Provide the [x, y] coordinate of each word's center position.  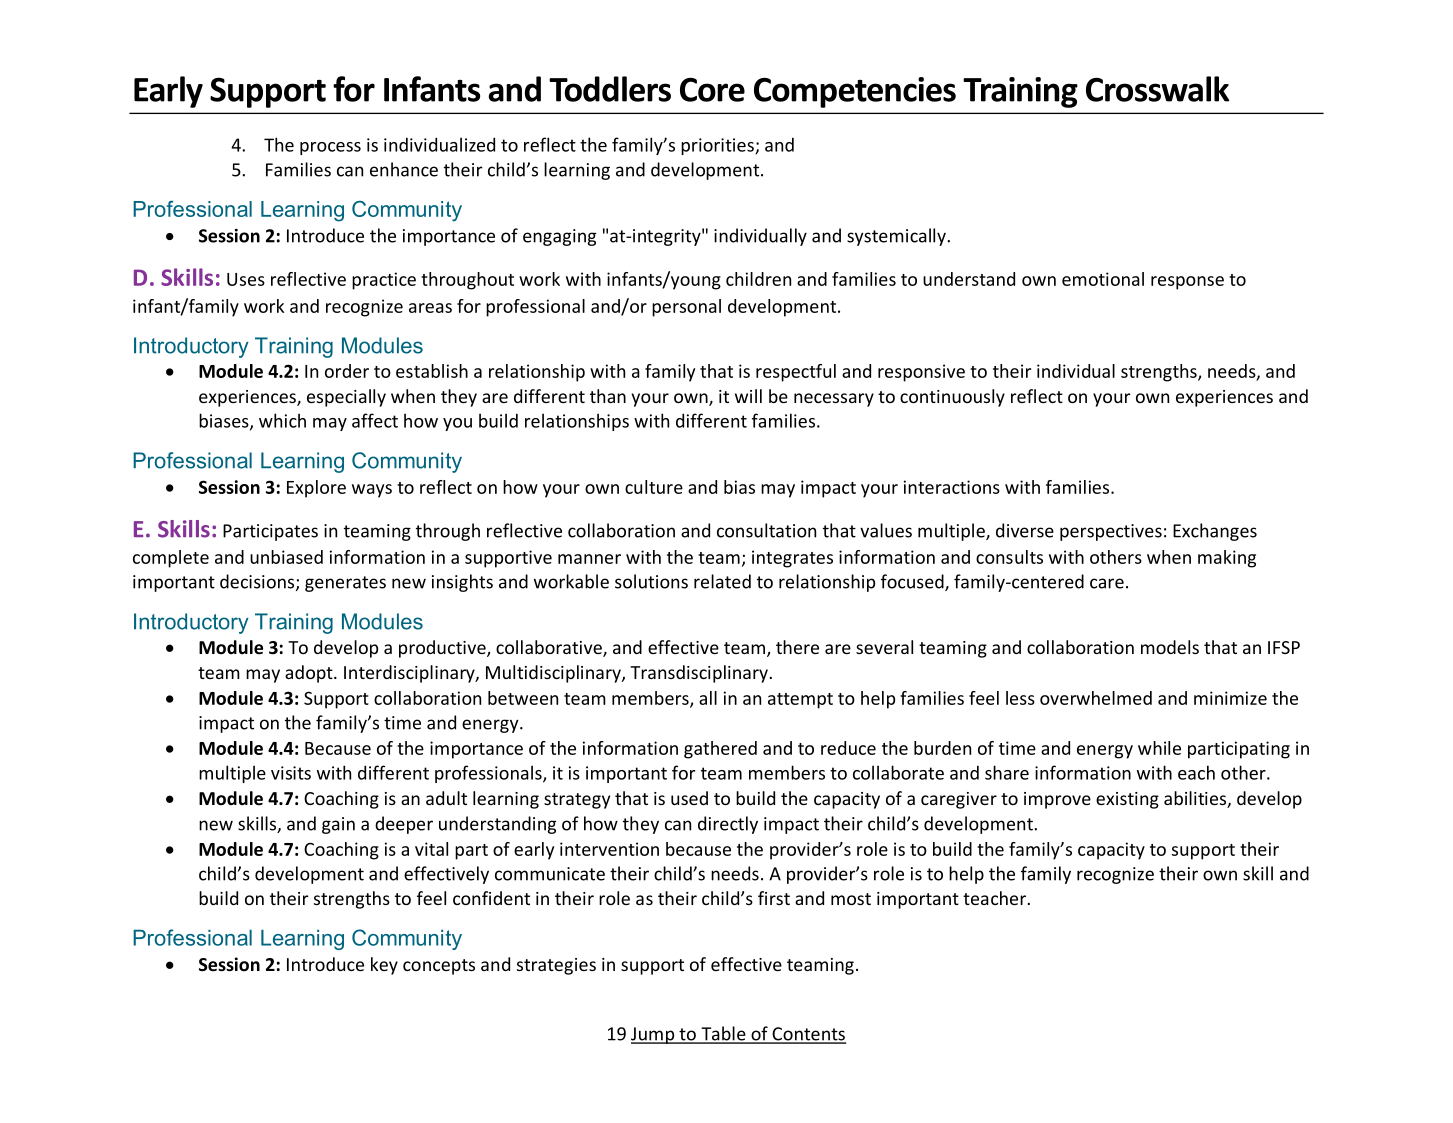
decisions [258, 582]
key [384, 966]
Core [712, 89]
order [347, 371]
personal [686, 308]
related [722, 581]
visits [291, 773]
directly [728, 825]
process [330, 148]
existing [1127, 800]
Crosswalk [1158, 89]
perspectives [1111, 532]
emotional [1103, 279]
